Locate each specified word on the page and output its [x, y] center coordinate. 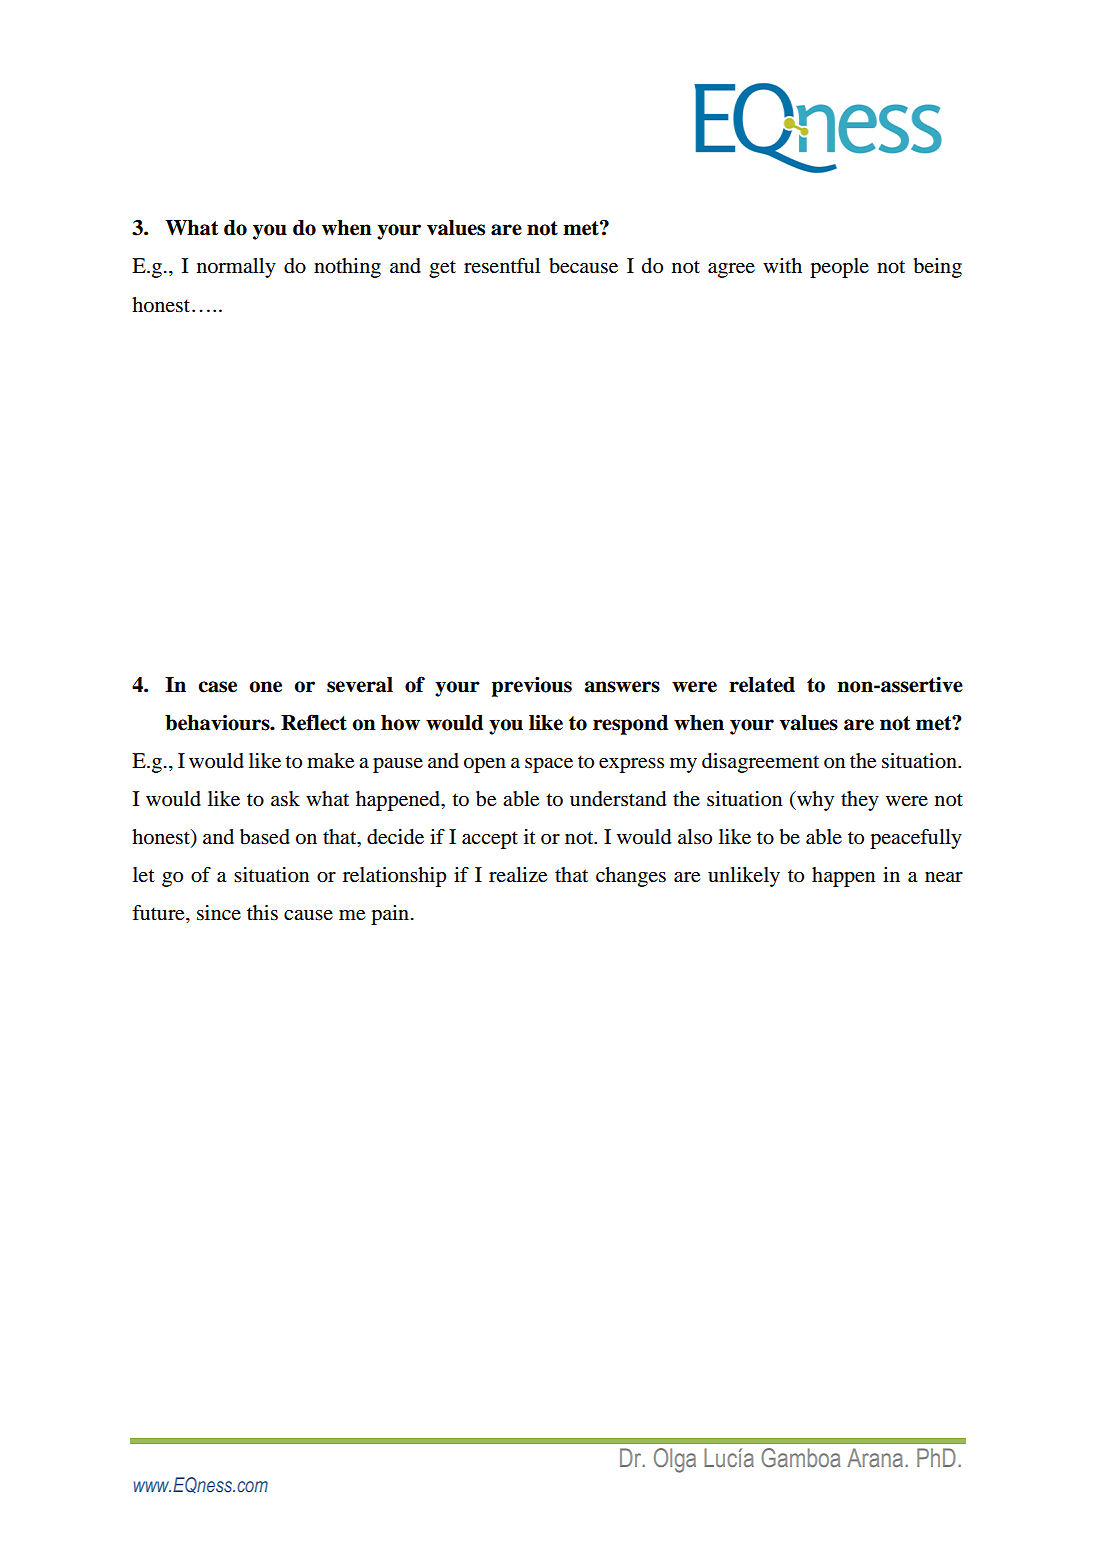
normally [236, 268]
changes [631, 877]
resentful [502, 266]
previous [531, 686]
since [219, 913]
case [217, 687]
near [944, 877]
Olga [675, 1460]
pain [391, 915]
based [265, 837]
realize [518, 875]
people [839, 268]
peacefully [916, 839]
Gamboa [800, 1457]
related [762, 685]
